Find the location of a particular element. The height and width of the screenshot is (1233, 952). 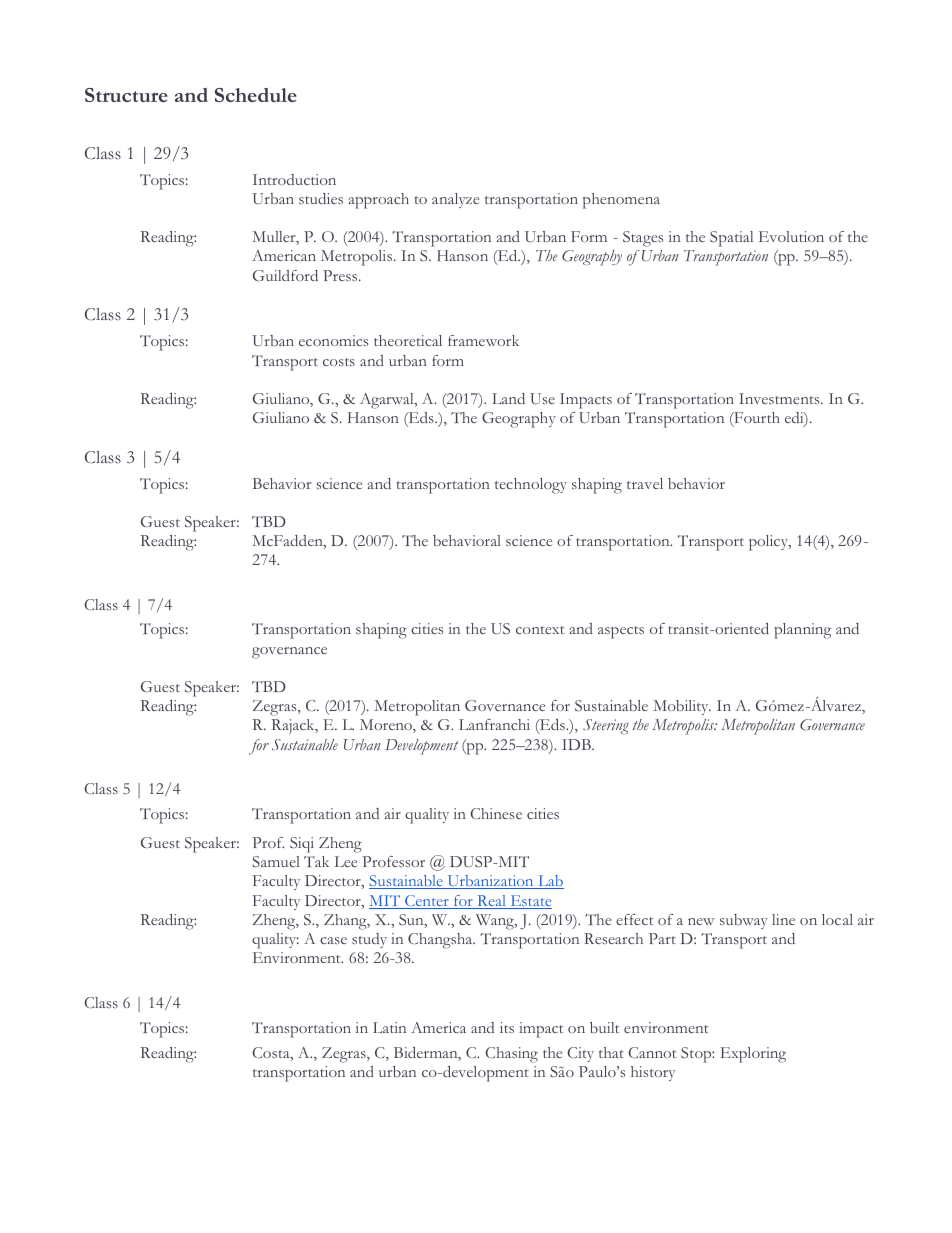

context is located at coordinates (540, 630).
